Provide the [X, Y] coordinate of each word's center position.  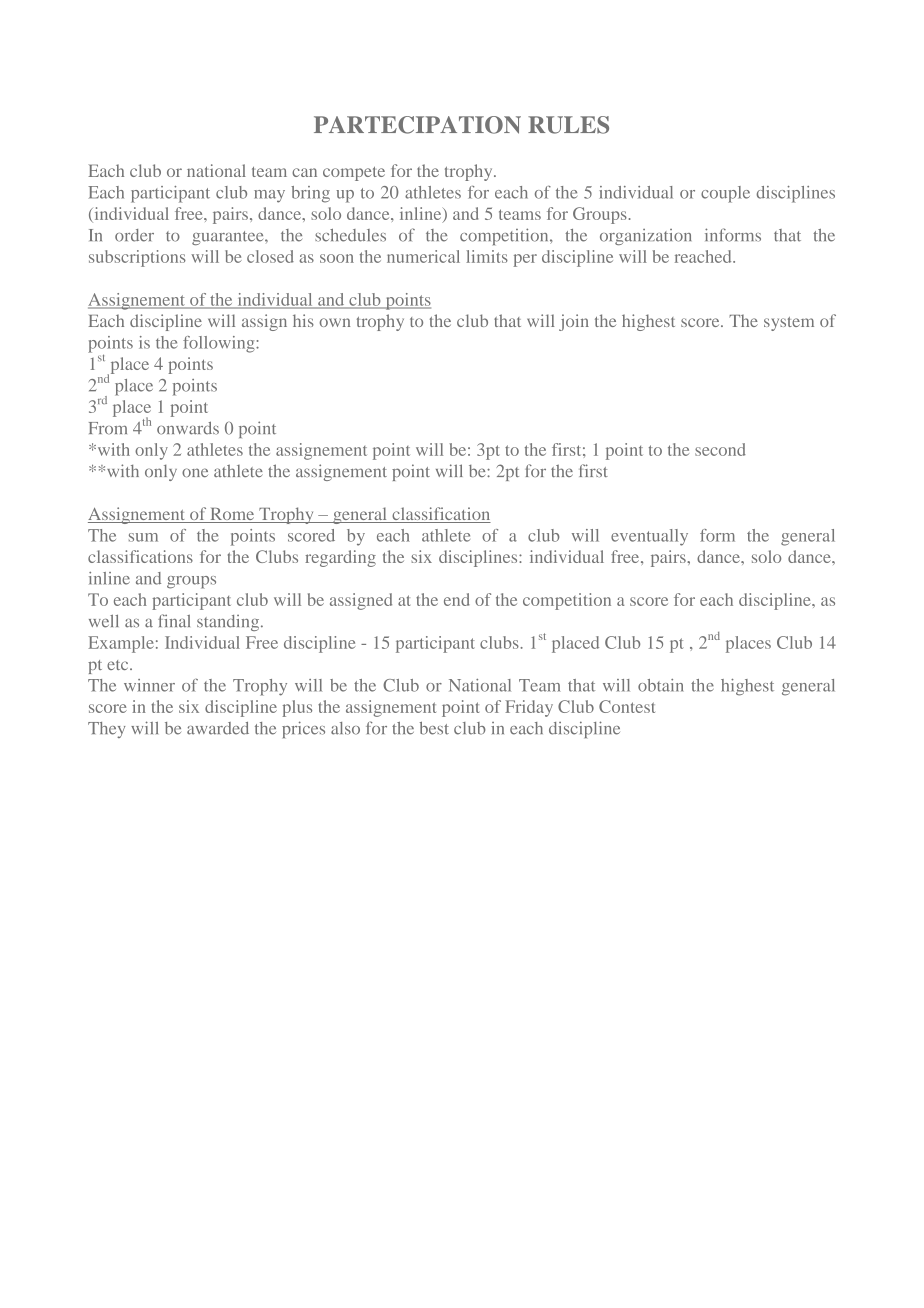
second [720, 449]
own [334, 322]
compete [354, 174]
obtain [660, 685]
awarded [218, 728]
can [304, 172]
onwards [188, 428]
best [434, 728]
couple [725, 194]
